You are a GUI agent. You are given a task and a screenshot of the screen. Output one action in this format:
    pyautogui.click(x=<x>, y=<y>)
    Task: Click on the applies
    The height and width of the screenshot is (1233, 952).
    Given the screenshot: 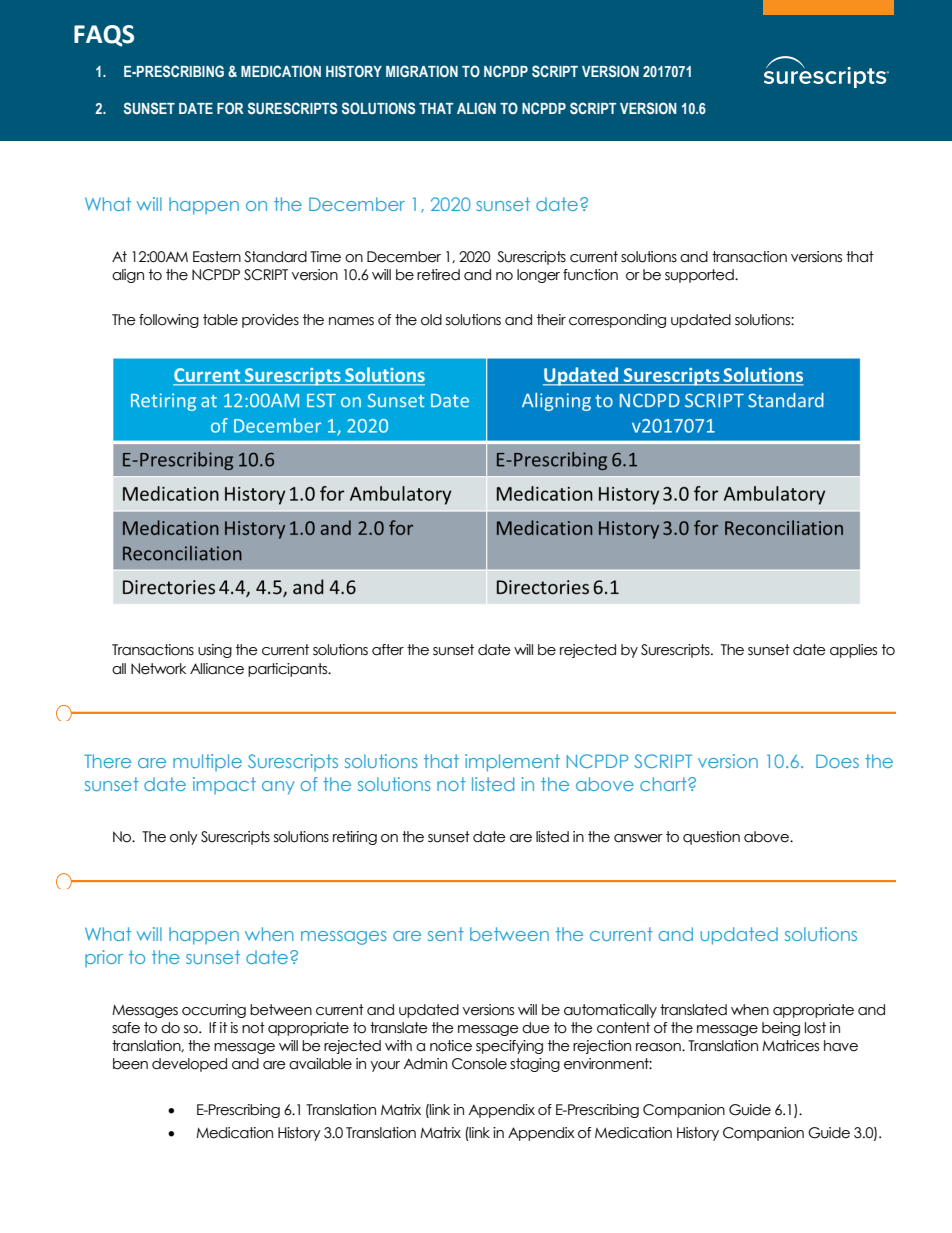 What is the action you would take?
    pyautogui.click(x=853, y=651)
